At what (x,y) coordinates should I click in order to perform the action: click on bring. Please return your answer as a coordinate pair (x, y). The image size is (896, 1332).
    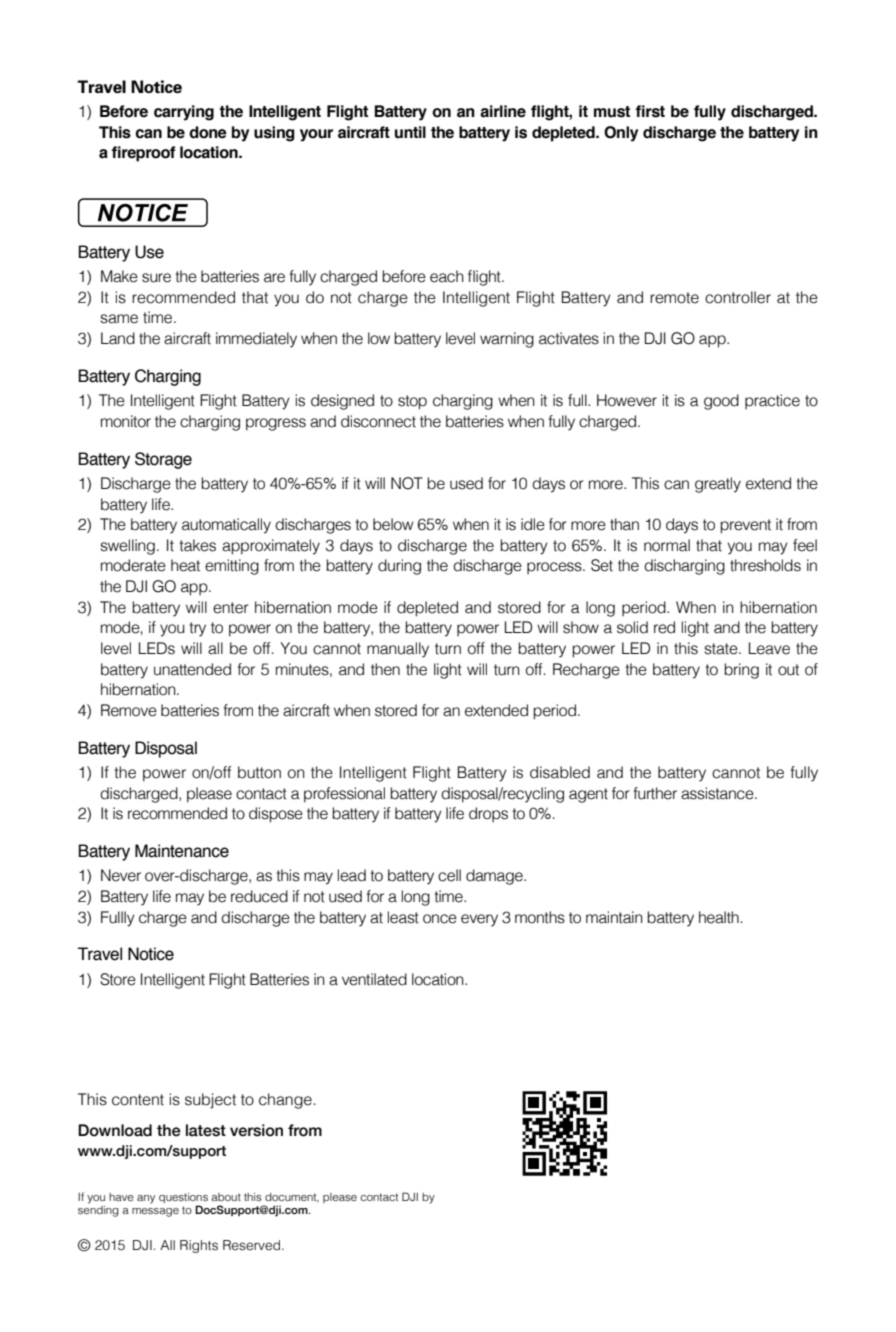
    Looking at the image, I should click on (741, 671).
